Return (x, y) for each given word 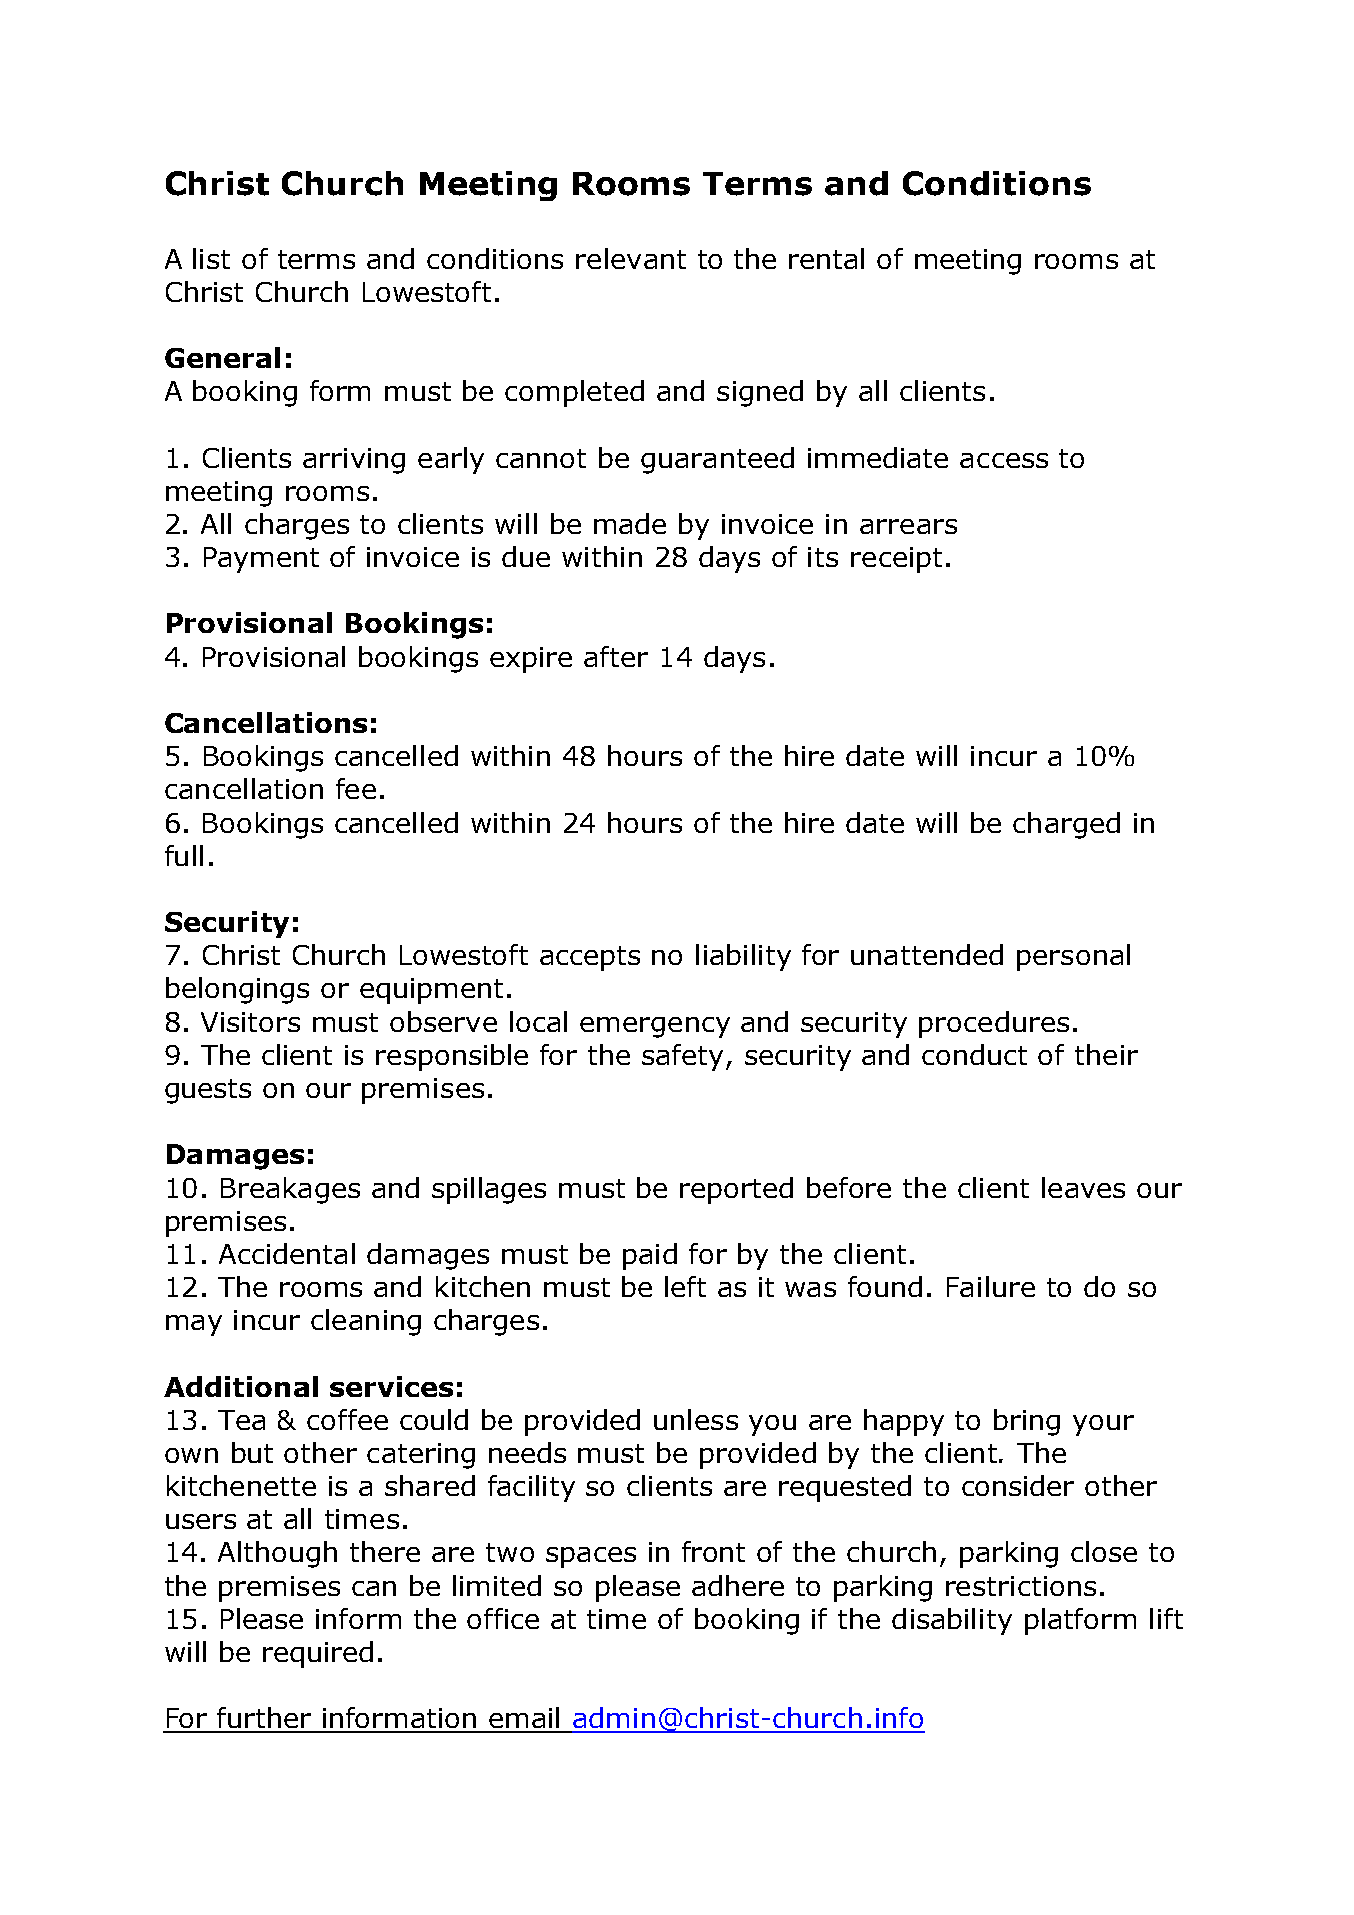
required (318, 1654)
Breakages (290, 1190)
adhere (738, 1585)
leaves (1083, 1187)
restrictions (1021, 1586)
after (616, 656)
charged (1066, 825)
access (1004, 460)
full (184, 855)
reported (736, 1190)
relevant (631, 258)
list (211, 258)
